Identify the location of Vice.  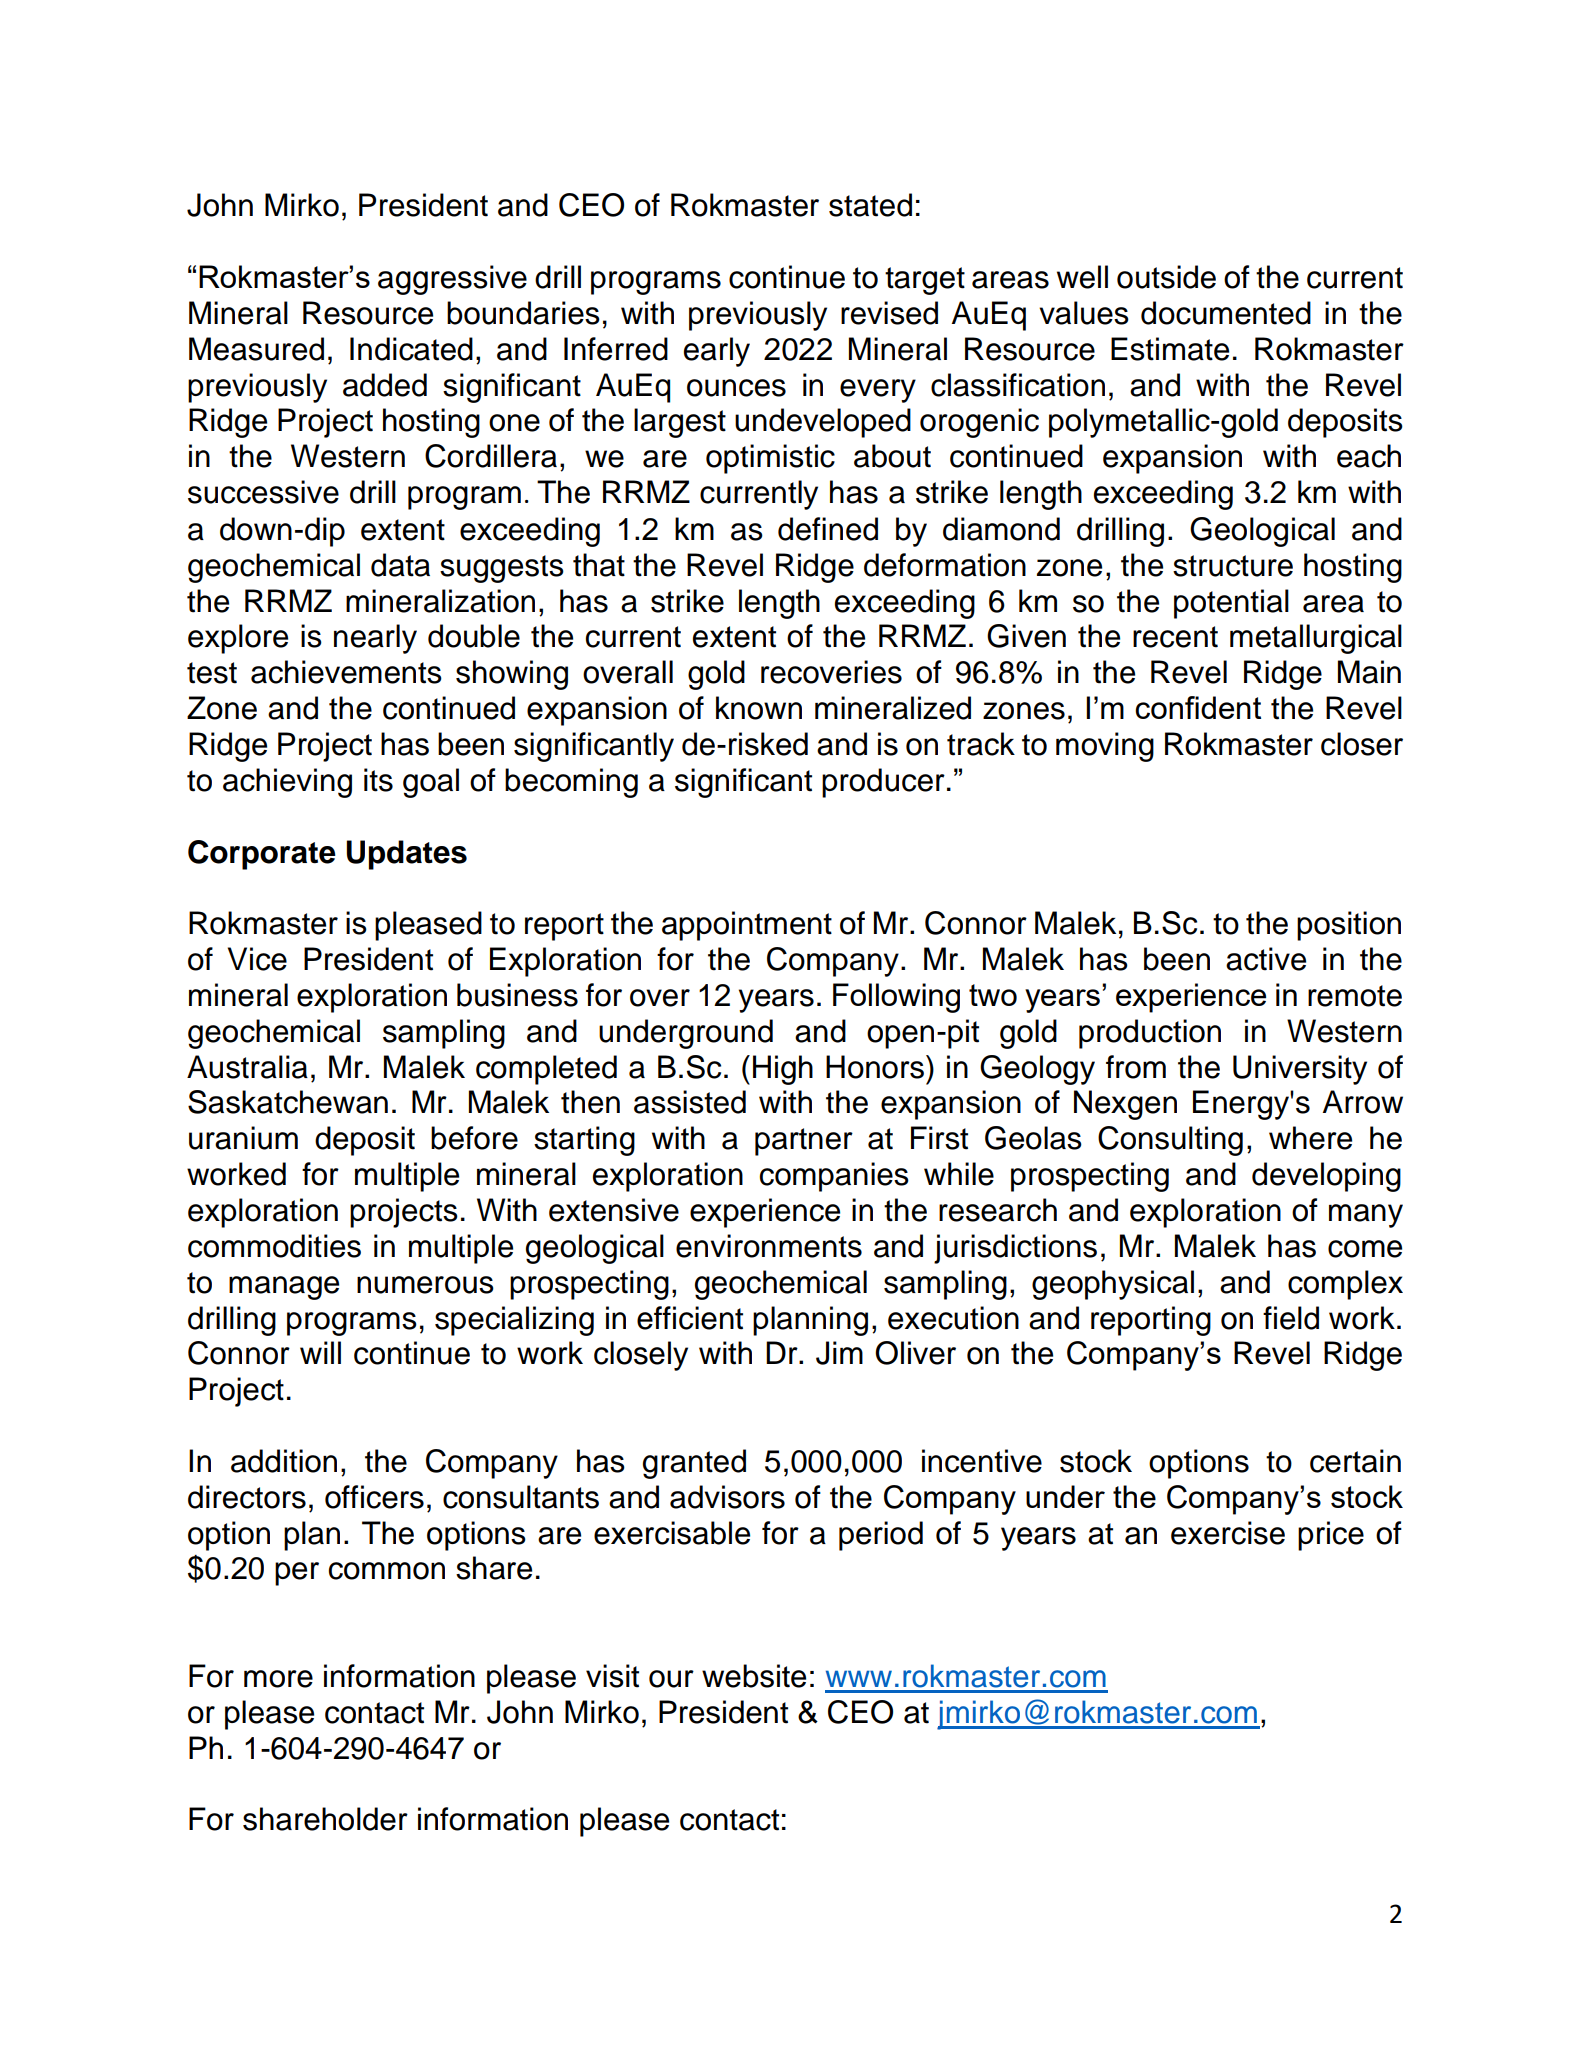
(257, 959).
